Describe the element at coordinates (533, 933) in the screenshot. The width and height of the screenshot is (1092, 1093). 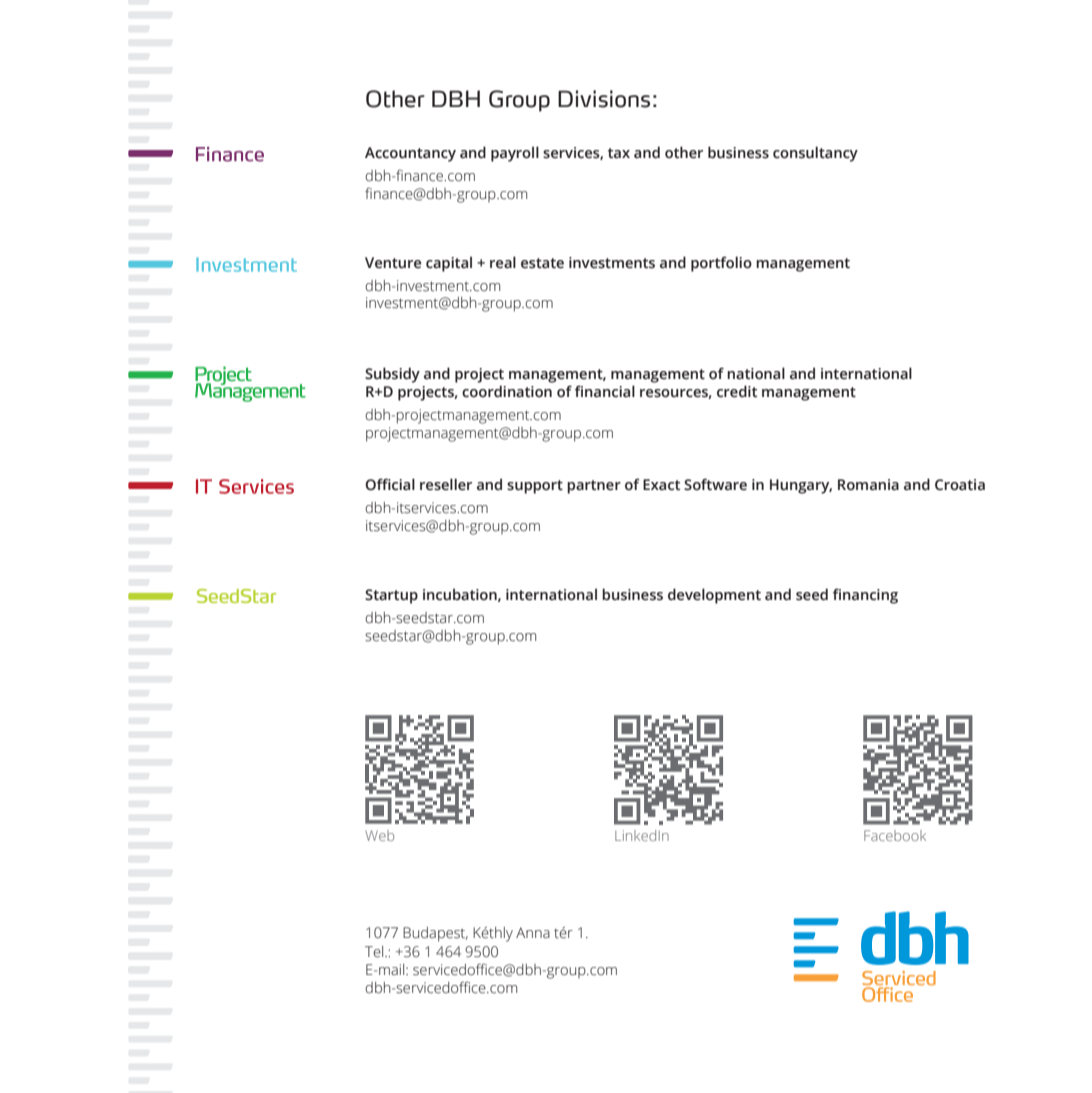
I see `Anna` at that location.
